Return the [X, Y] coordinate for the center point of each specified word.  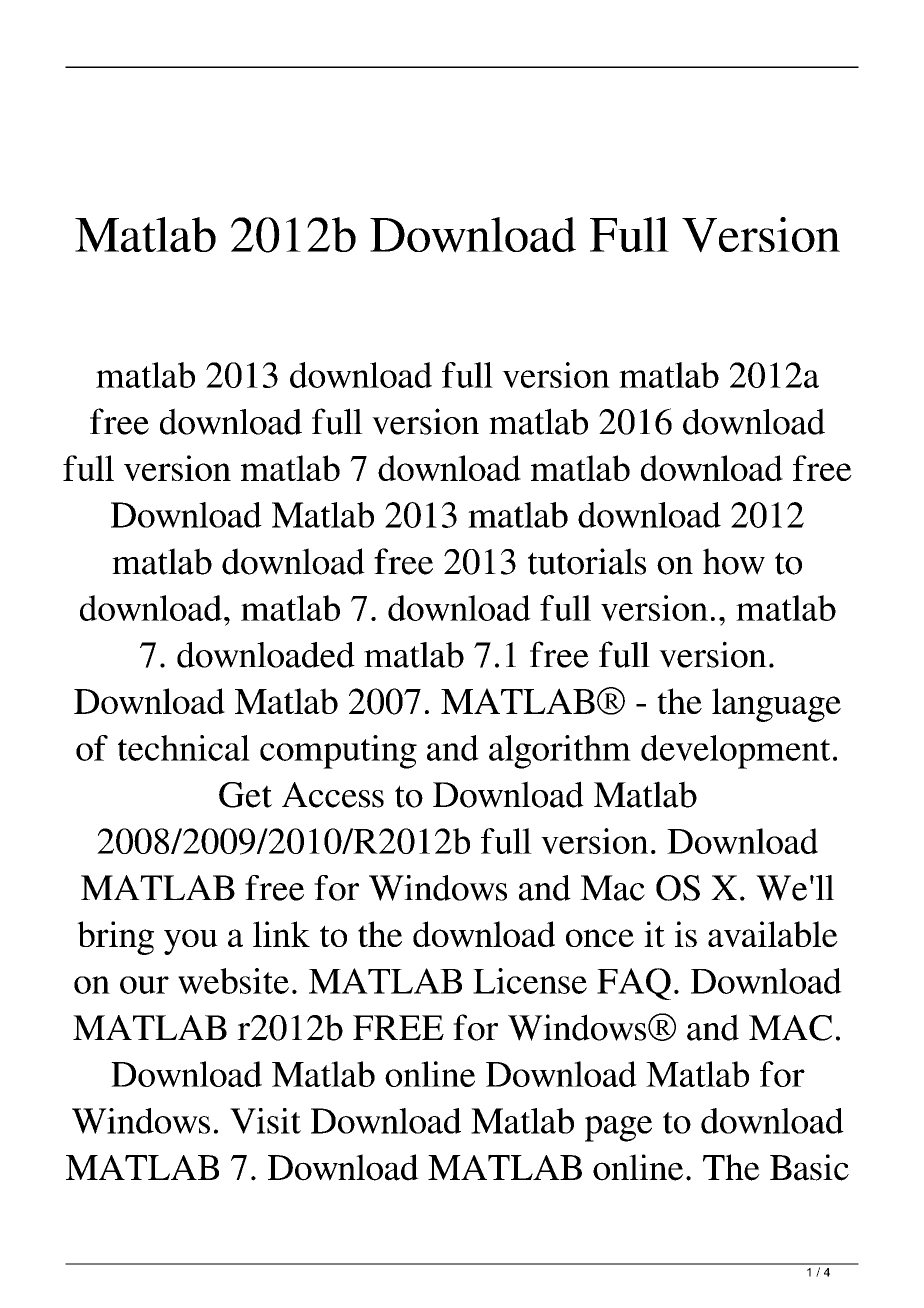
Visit [265, 1121]
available [773, 934]
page [618, 1129]
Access [333, 795]
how [734, 561]
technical [184, 748]
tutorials [587, 561]
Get [245, 795]
